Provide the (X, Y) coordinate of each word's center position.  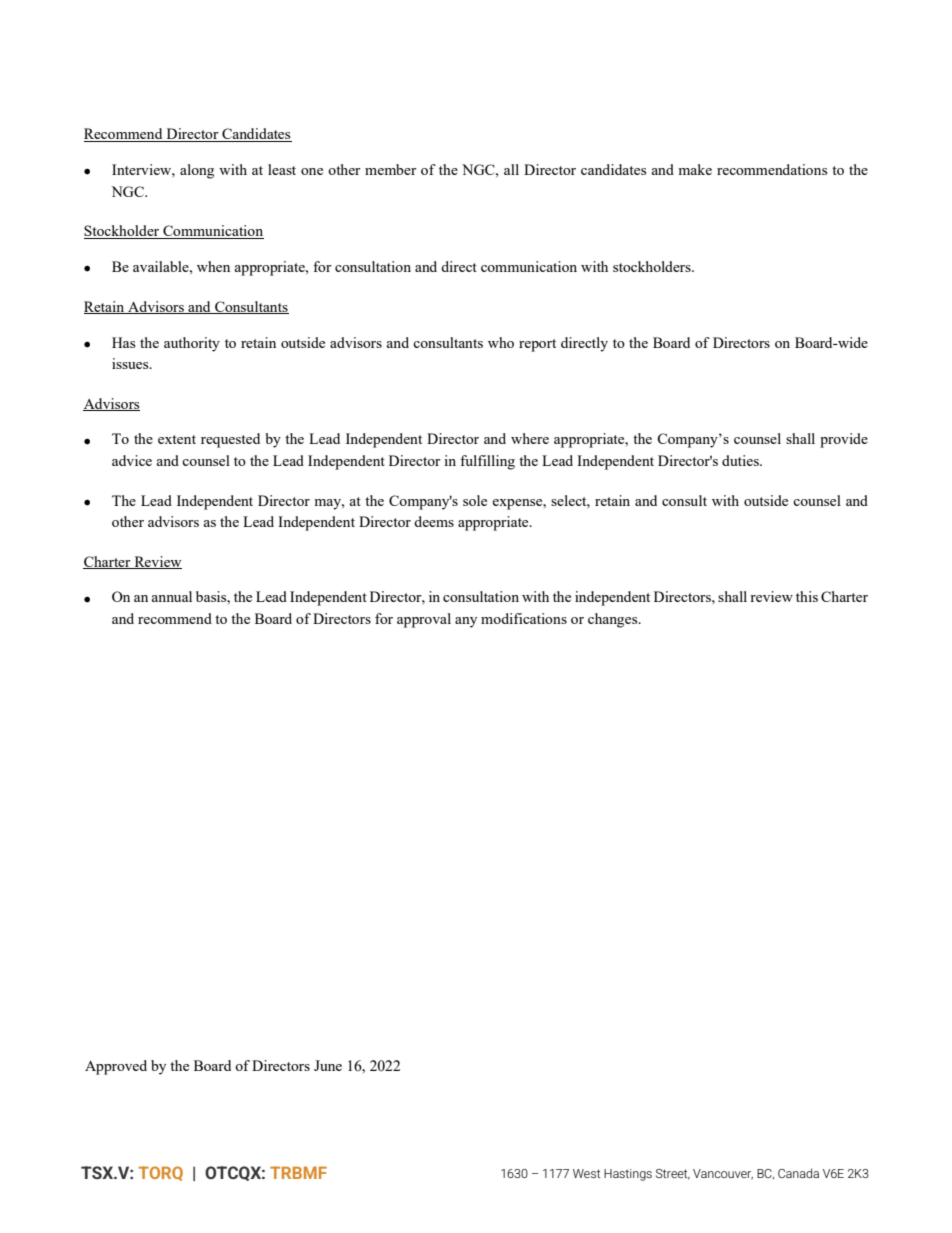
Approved (116, 1067)
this (807, 596)
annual (171, 596)
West (586, 1173)
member (391, 169)
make (695, 169)
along (197, 171)
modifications (524, 618)
